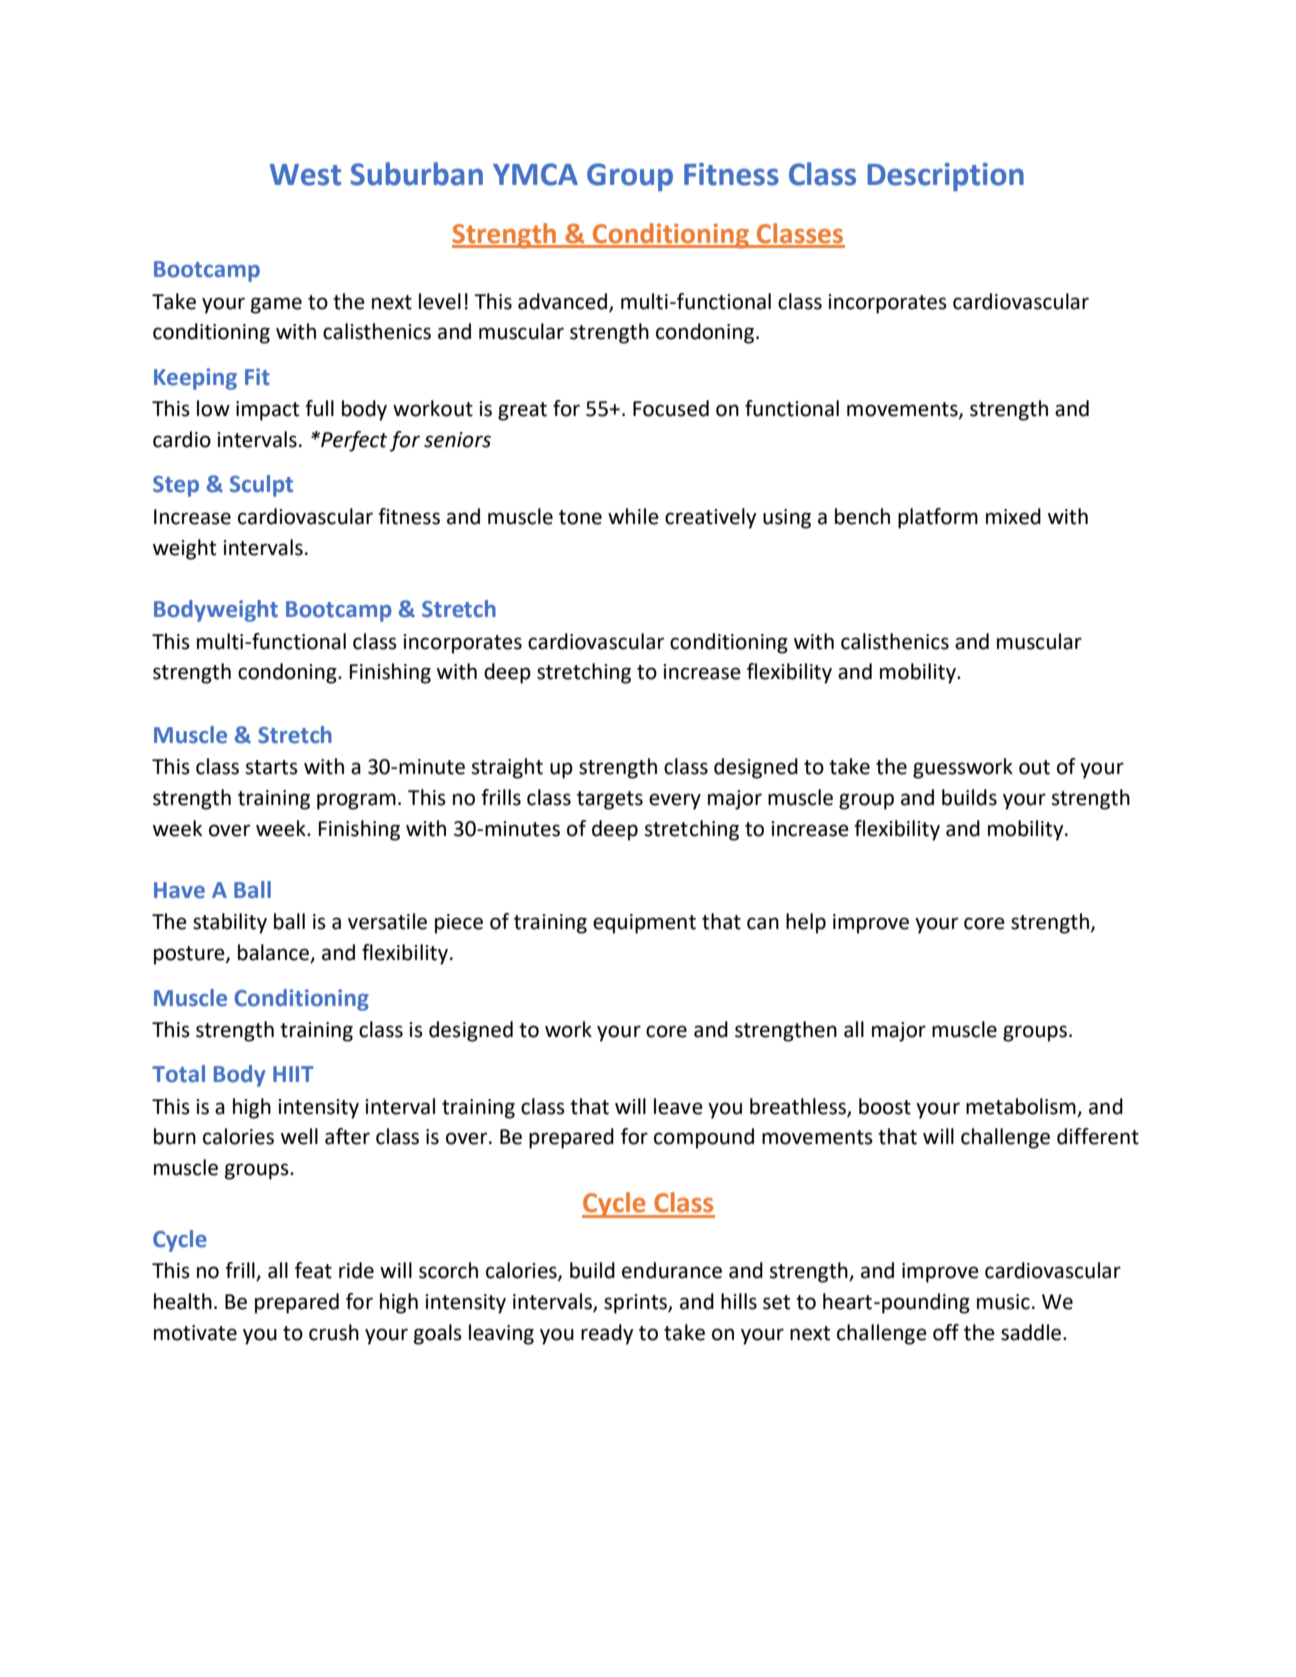 This document has height=1677, width=1296. I want to click on equipment, so click(644, 924).
